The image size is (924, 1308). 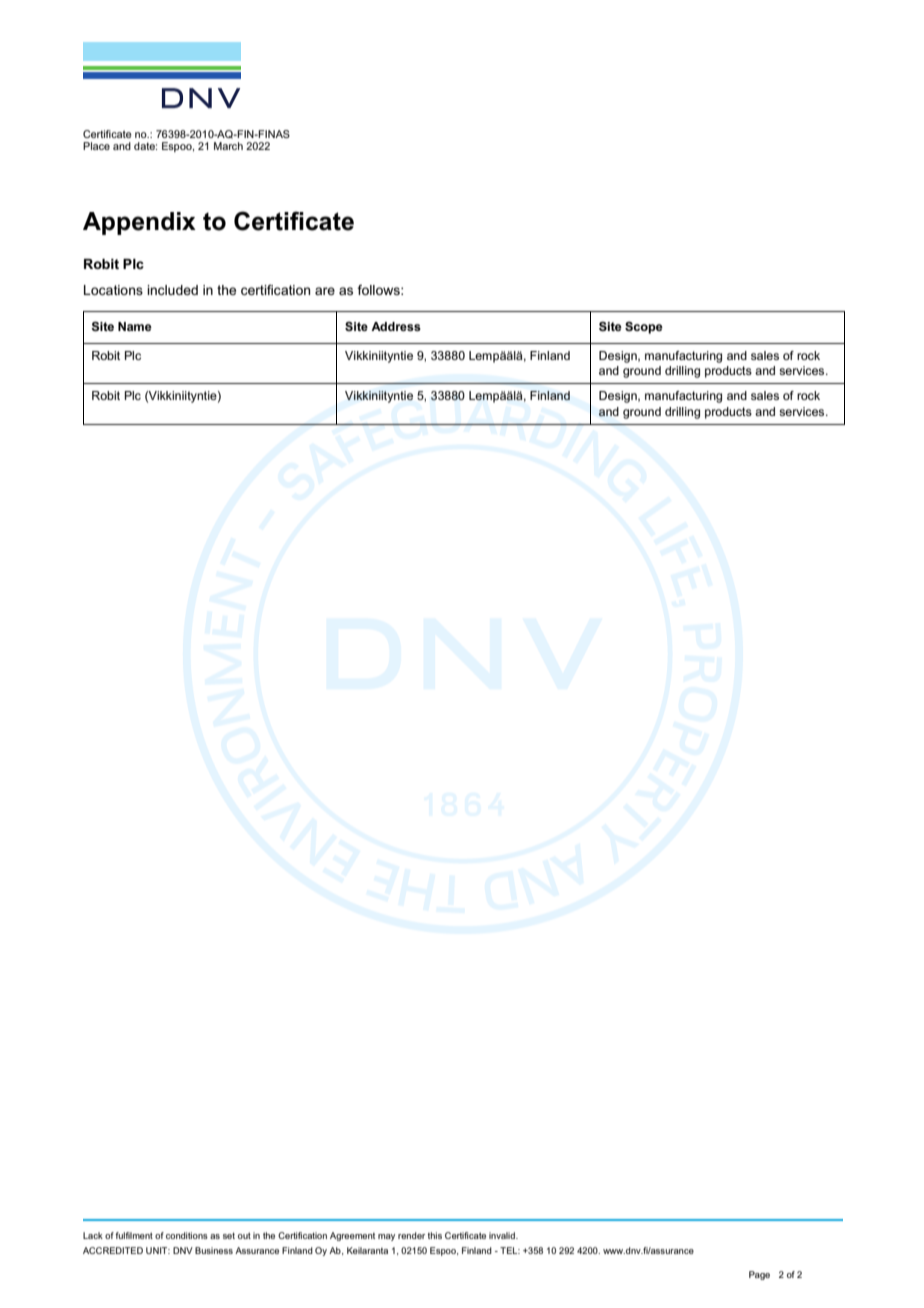 What do you see at coordinates (759, 1275) in the document?
I see `Page` at bounding box center [759, 1275].
